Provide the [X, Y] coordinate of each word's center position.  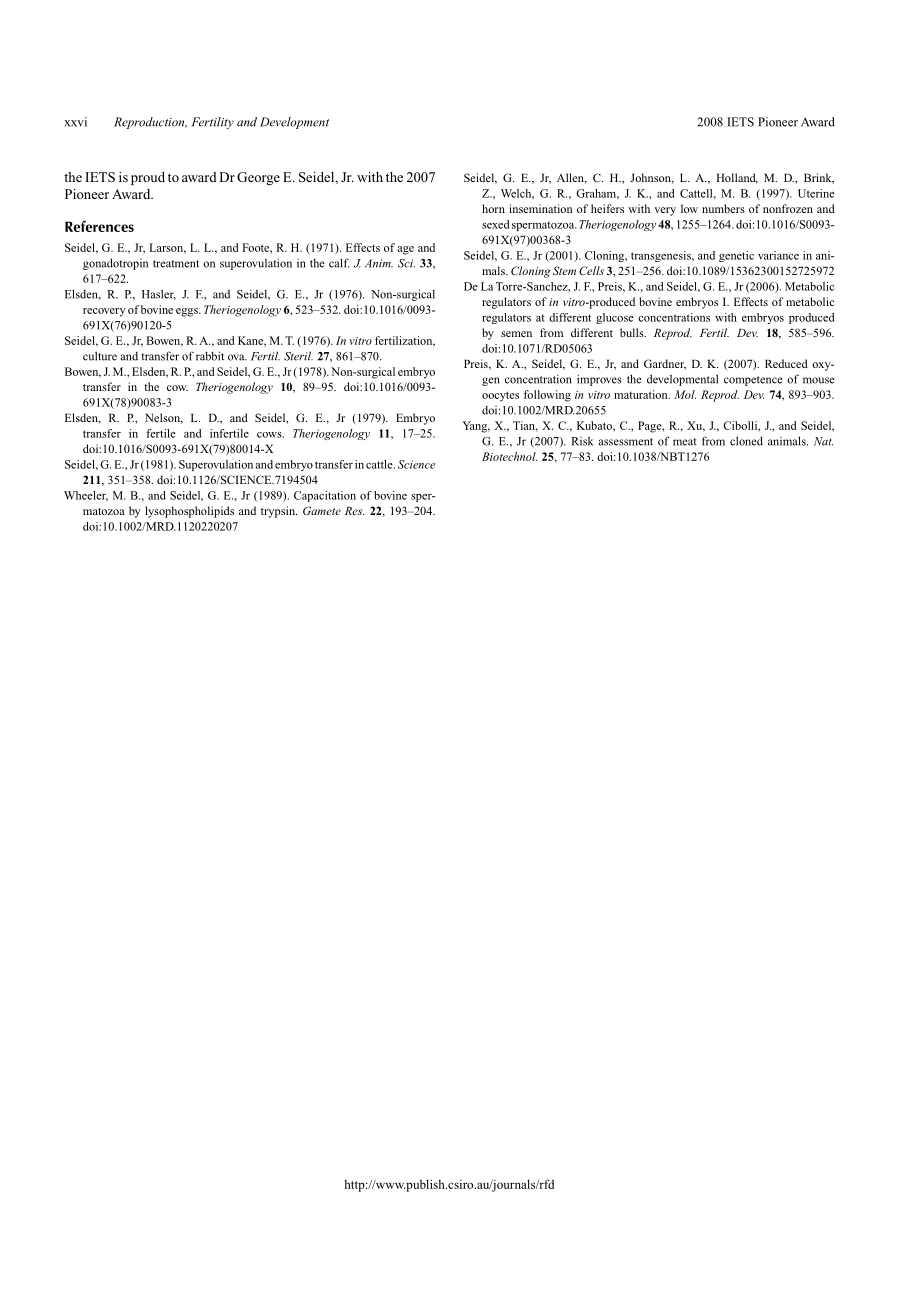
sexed [495, 224]
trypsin [279, 512]
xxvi [75, 122]
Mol [685, 394]
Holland [737, 178]
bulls [633, 332]
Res [354, 510]
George [258, 178]
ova [237, 357]
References [99, 226]
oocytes [500, 396]
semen [516, 334]
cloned [746, 441]
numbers [723, 208]
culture [100, 356]
